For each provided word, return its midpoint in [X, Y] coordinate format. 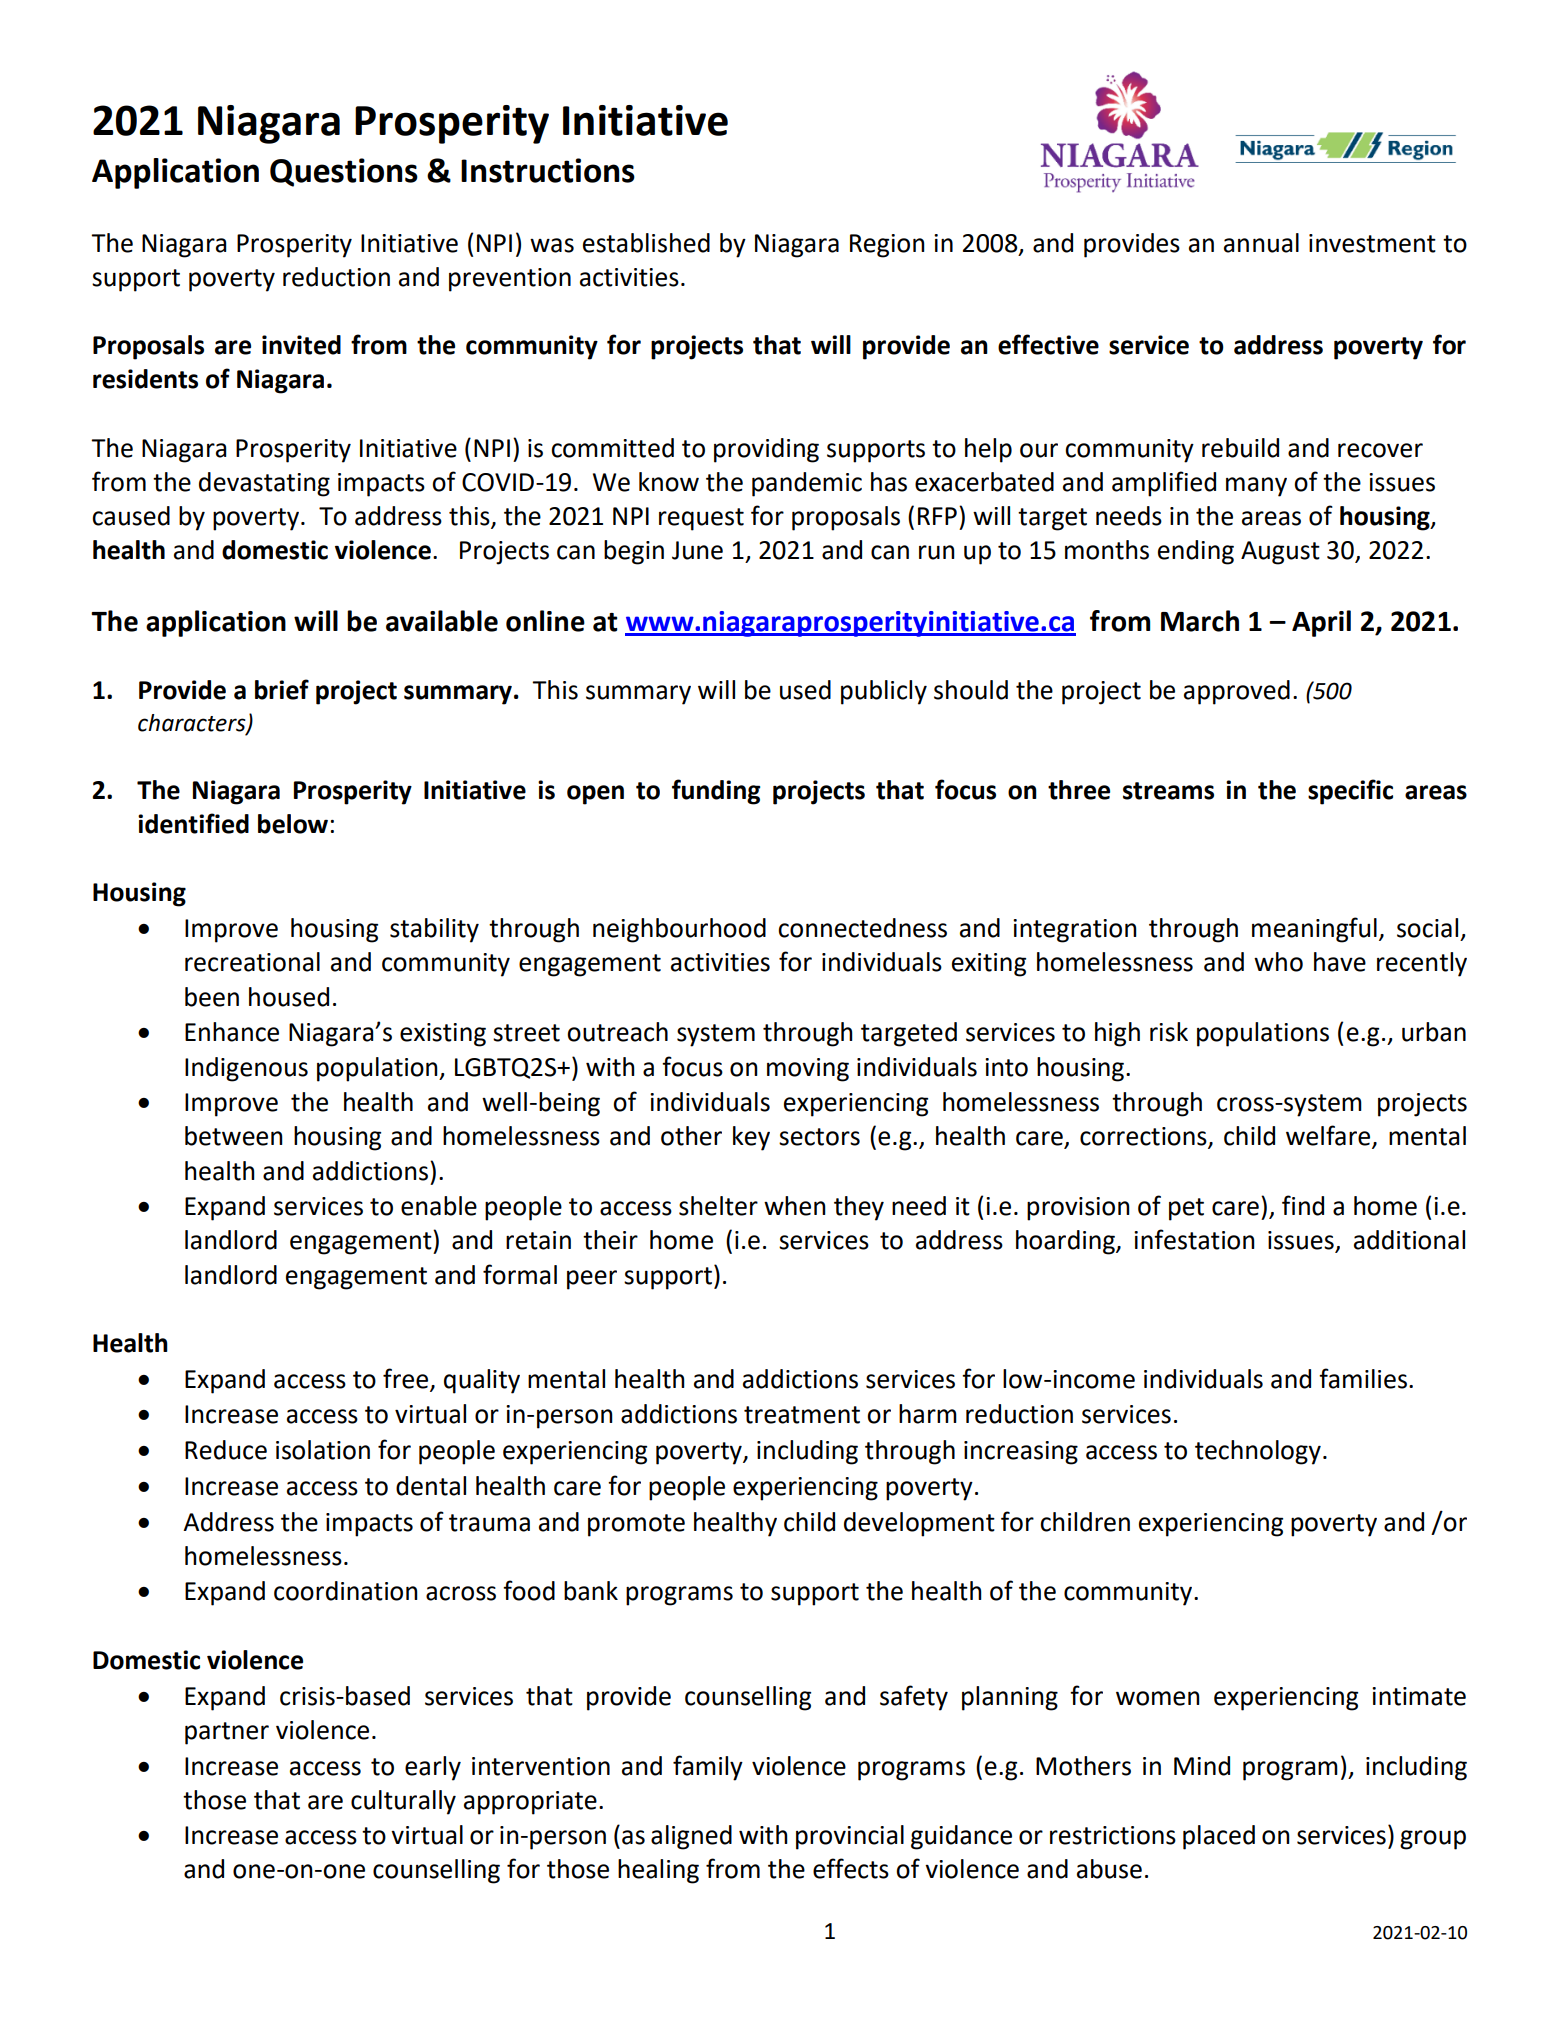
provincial [850, 1837]
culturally [403, 1802]
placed [1219, 1837]
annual [1261, 243]
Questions [344, 172]
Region [887, 246]
